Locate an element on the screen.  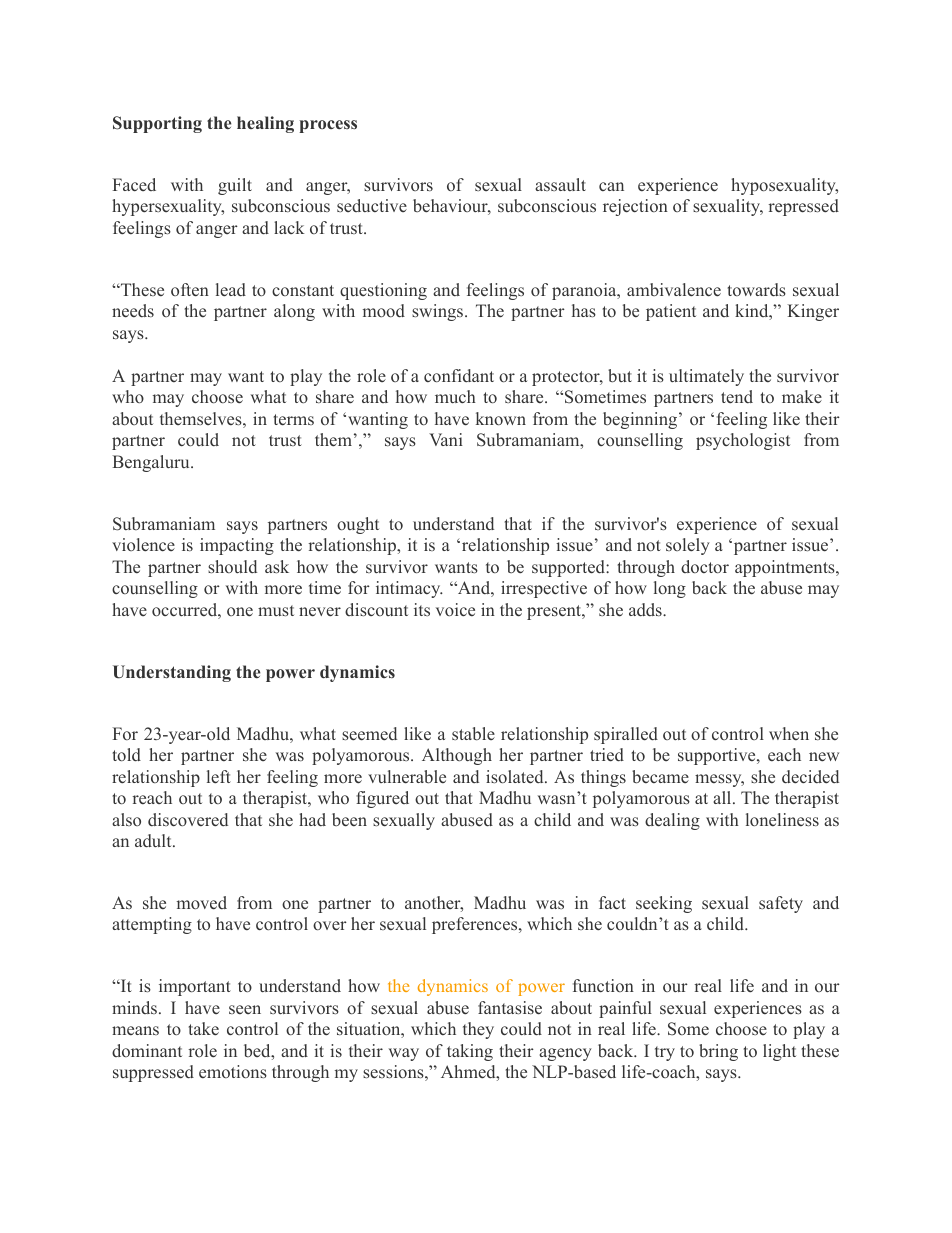
assault is located at coordinates (560, 184).
